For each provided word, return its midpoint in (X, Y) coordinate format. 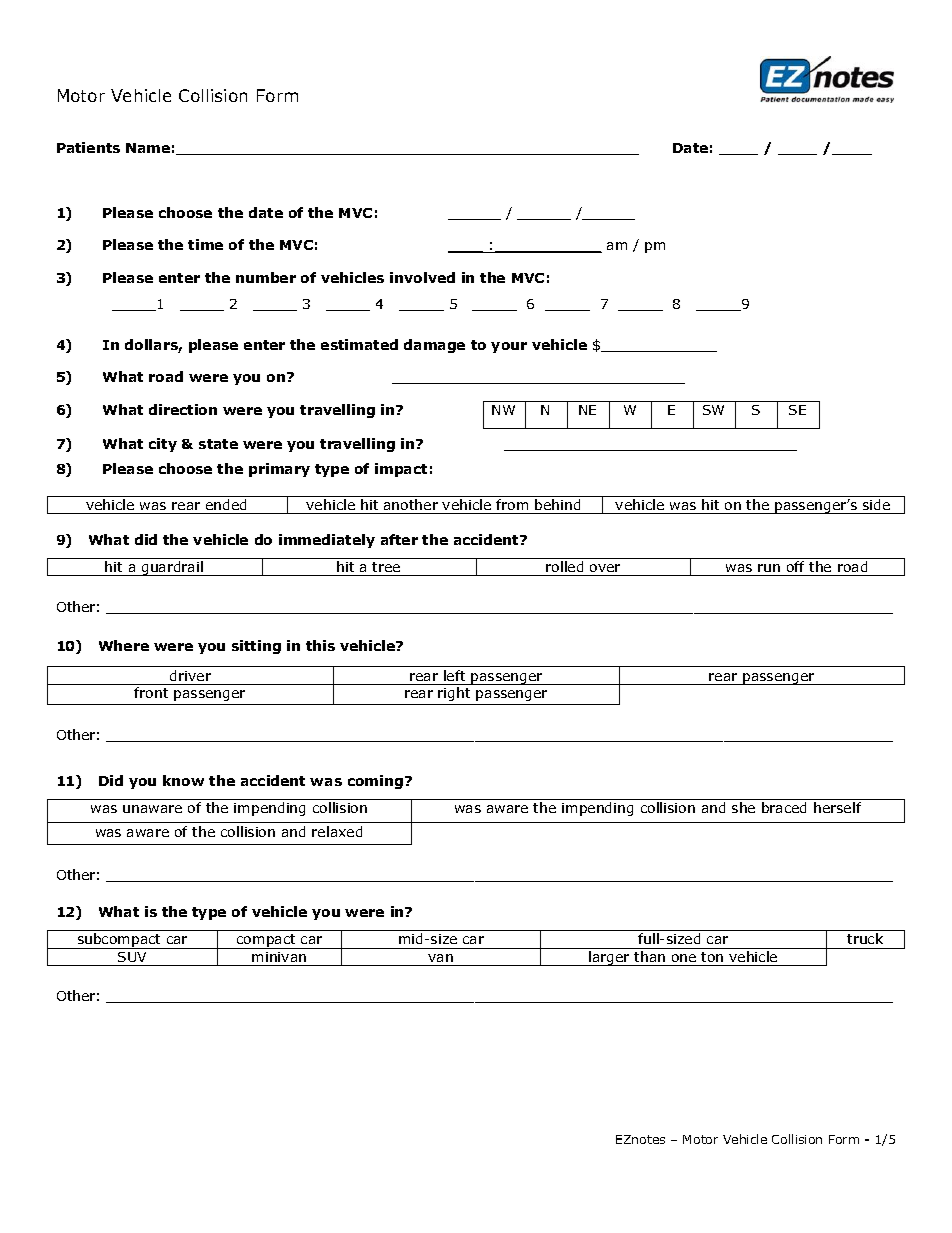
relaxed (337, 831)
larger (609, 958)
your (509, 347)
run (769, 568)
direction (183, 409)
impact (401, 470)
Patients (88, 147)
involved (422, 277)
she (743, 807)
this (320, 645)
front (151, 692)
